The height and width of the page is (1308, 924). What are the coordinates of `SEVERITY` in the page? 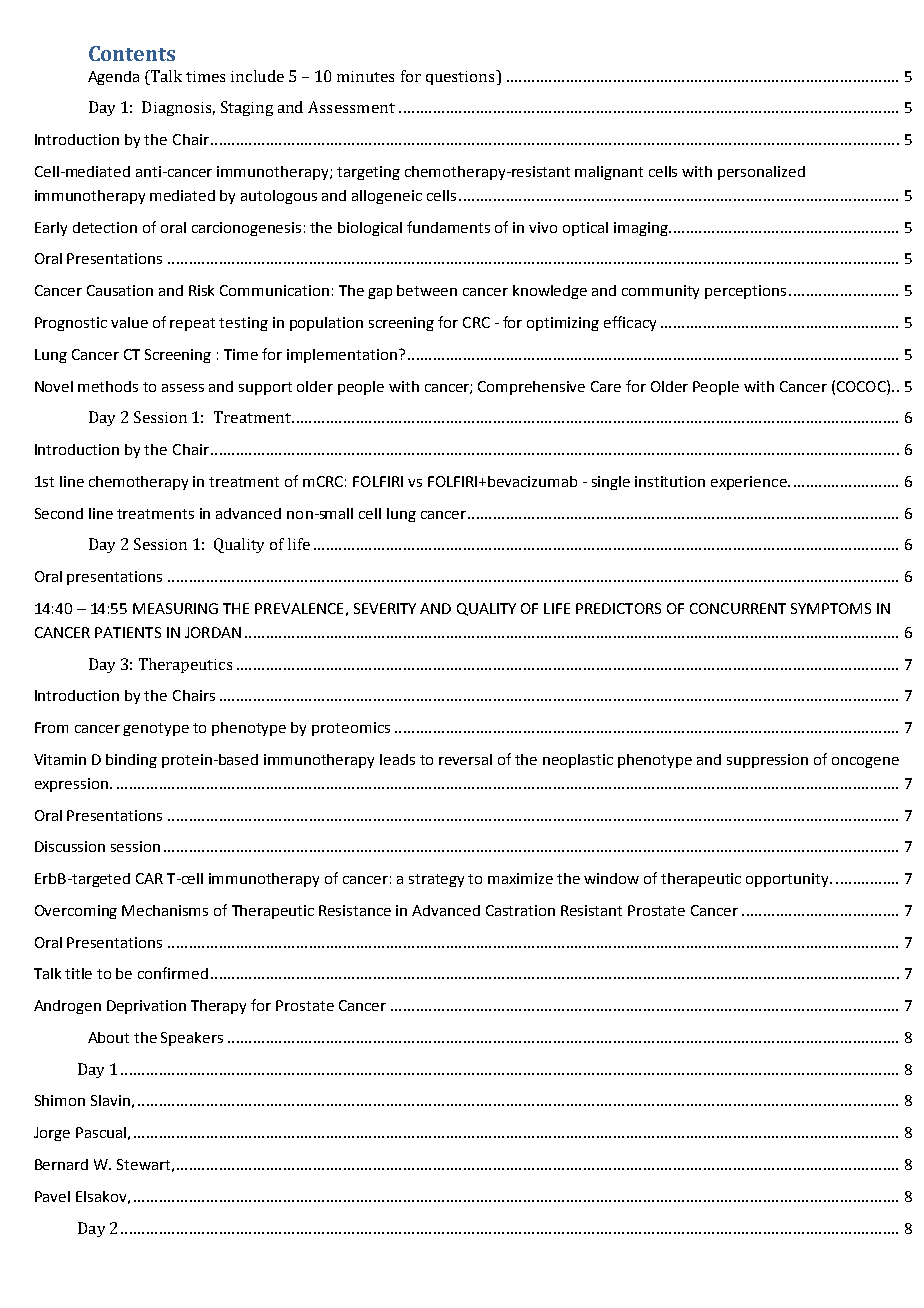 It's located at (385, 608).
